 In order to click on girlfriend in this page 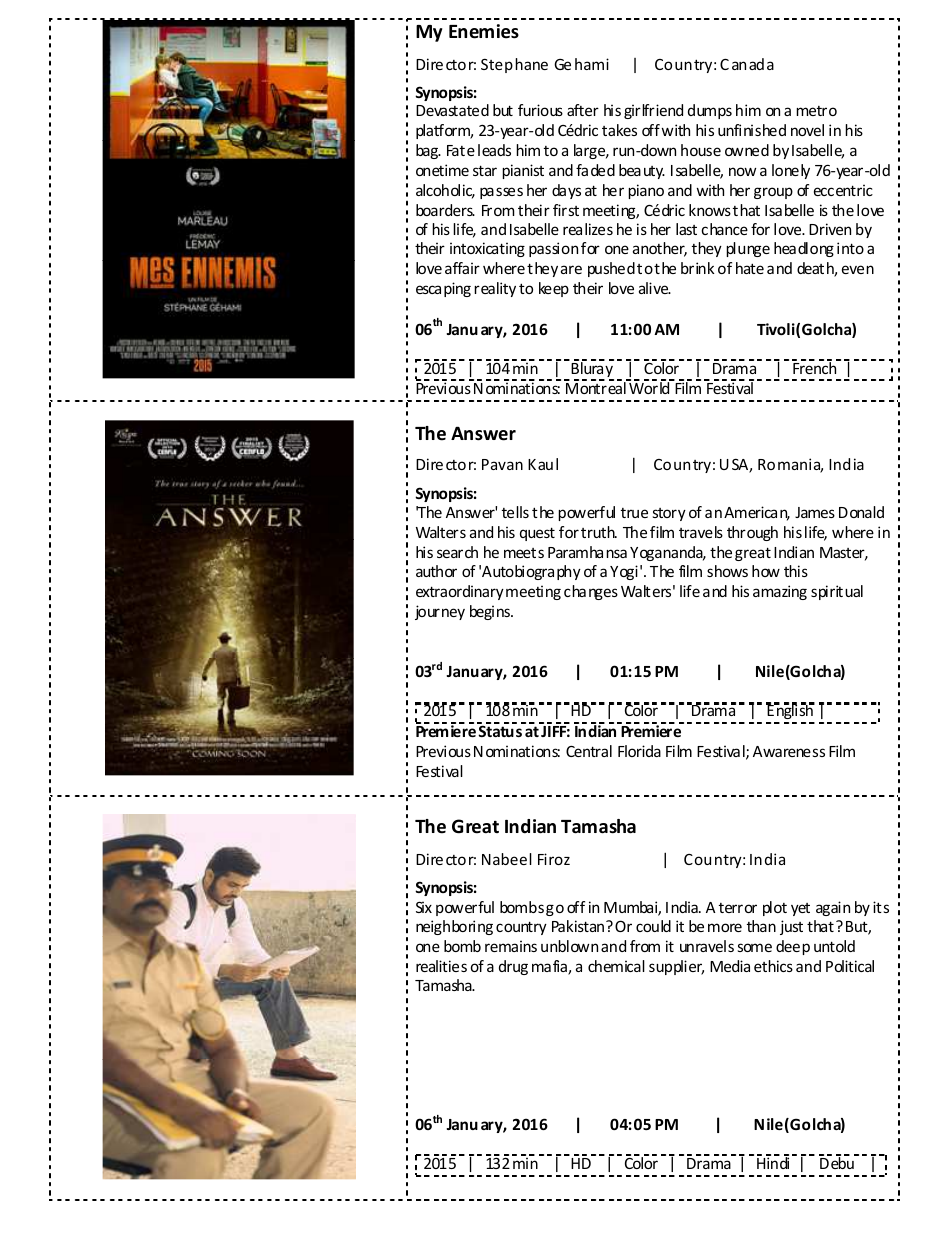, I will do `click(653, 111)`.
